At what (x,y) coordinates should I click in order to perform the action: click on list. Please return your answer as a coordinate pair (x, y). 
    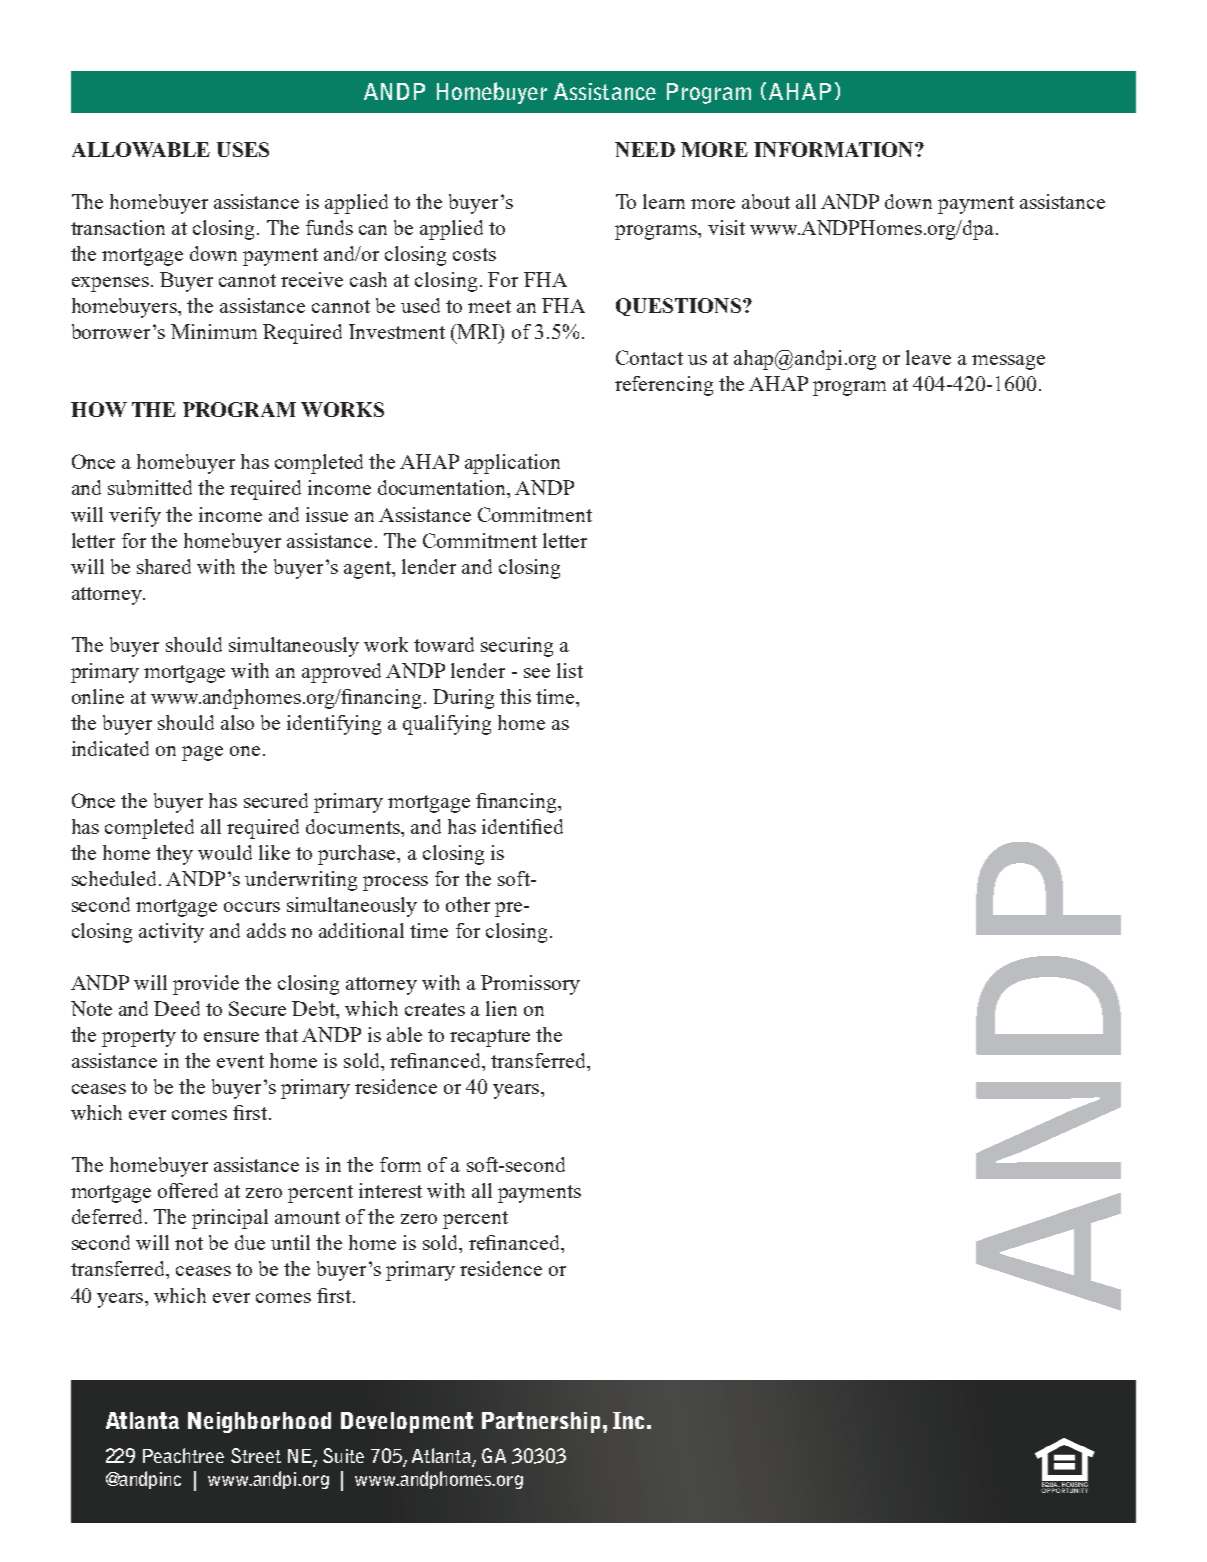
    Looking at the image, I should click on (570, 670).
